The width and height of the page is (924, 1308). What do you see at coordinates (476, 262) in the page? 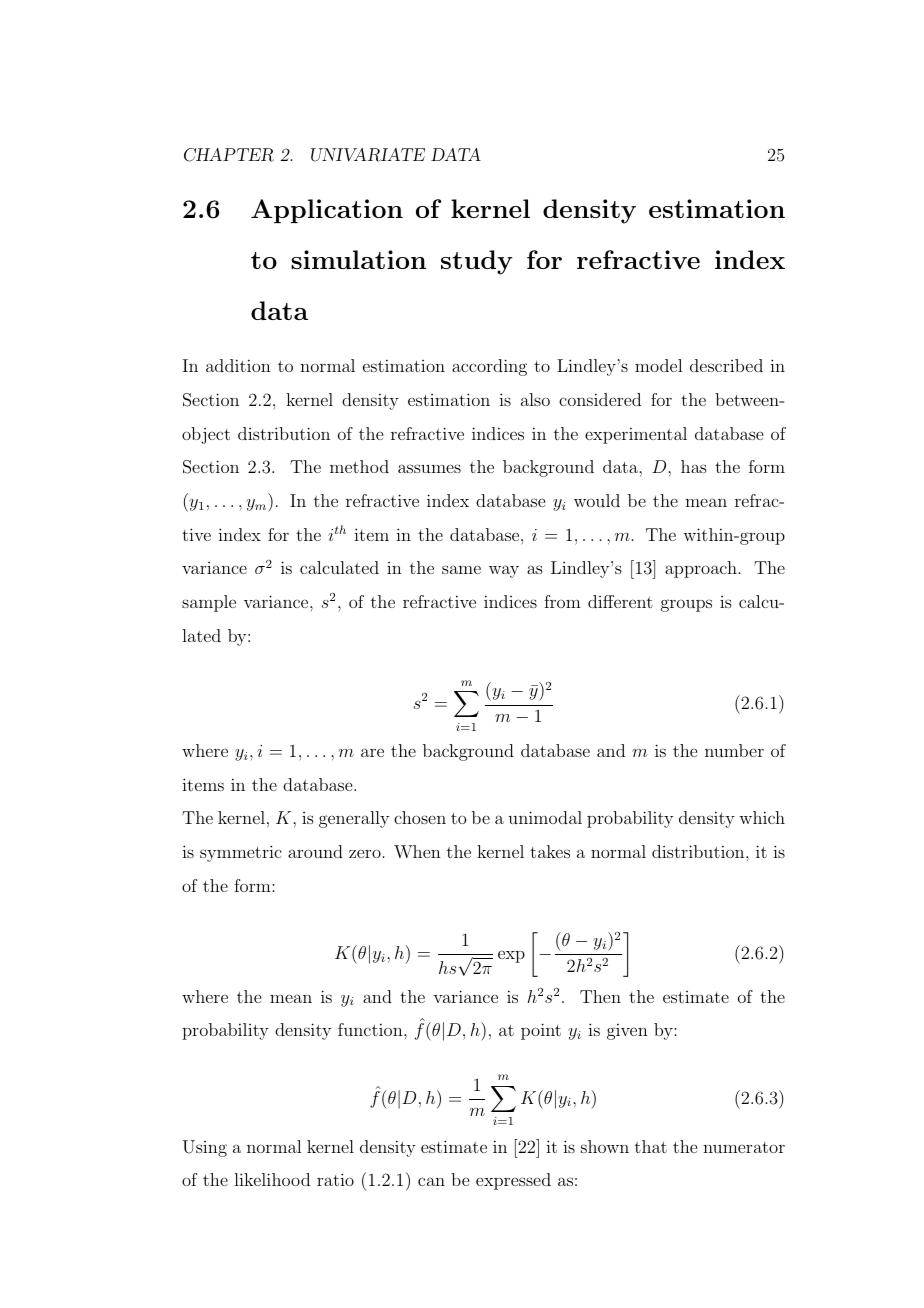
I see `study` at bounding box center [476, 262].
